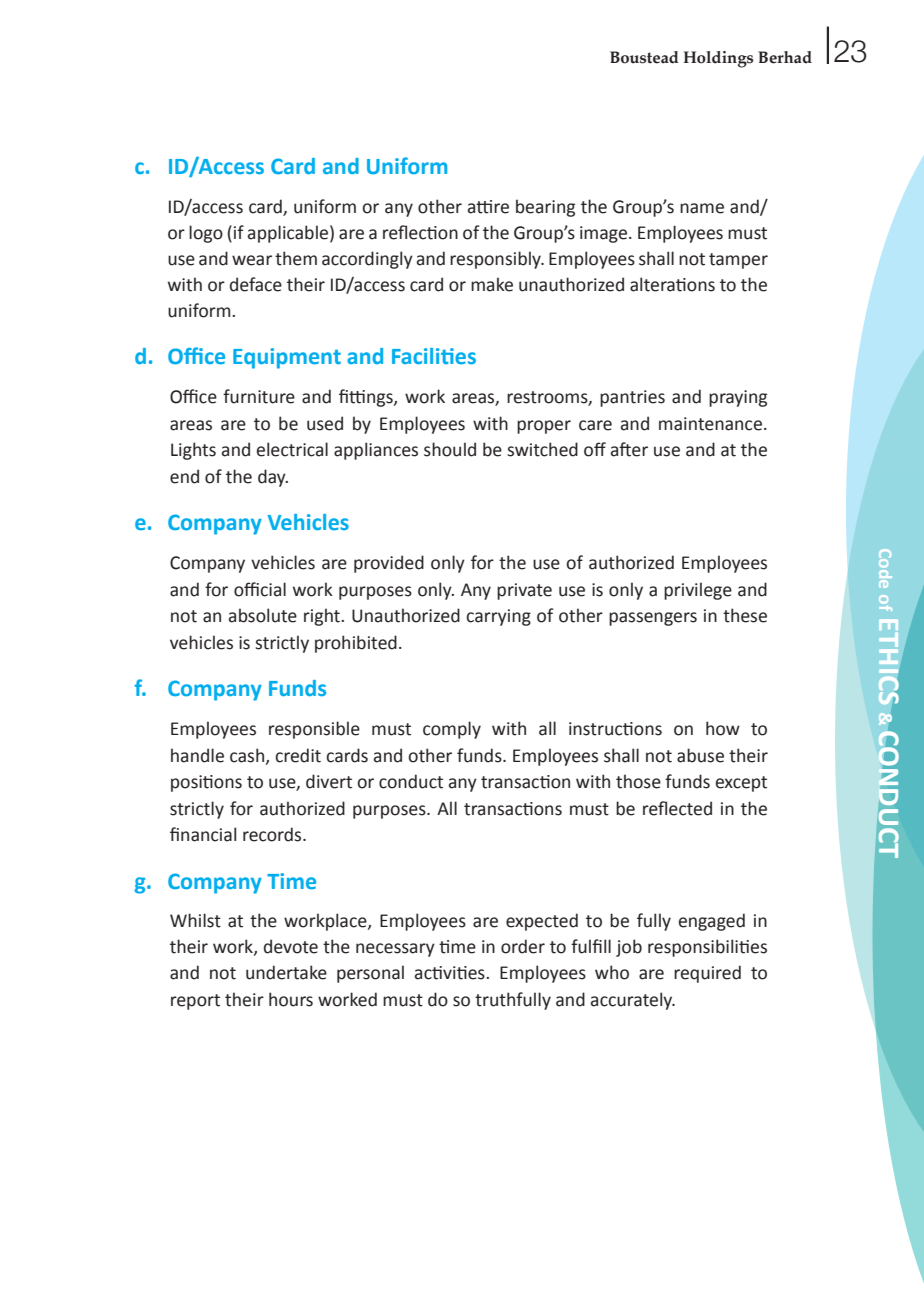 This screenshot has width=924, height=1311. What do you see at coordinates (488, 207) in the screenshot?
I see `attire` at bounding box center [488, 207].
